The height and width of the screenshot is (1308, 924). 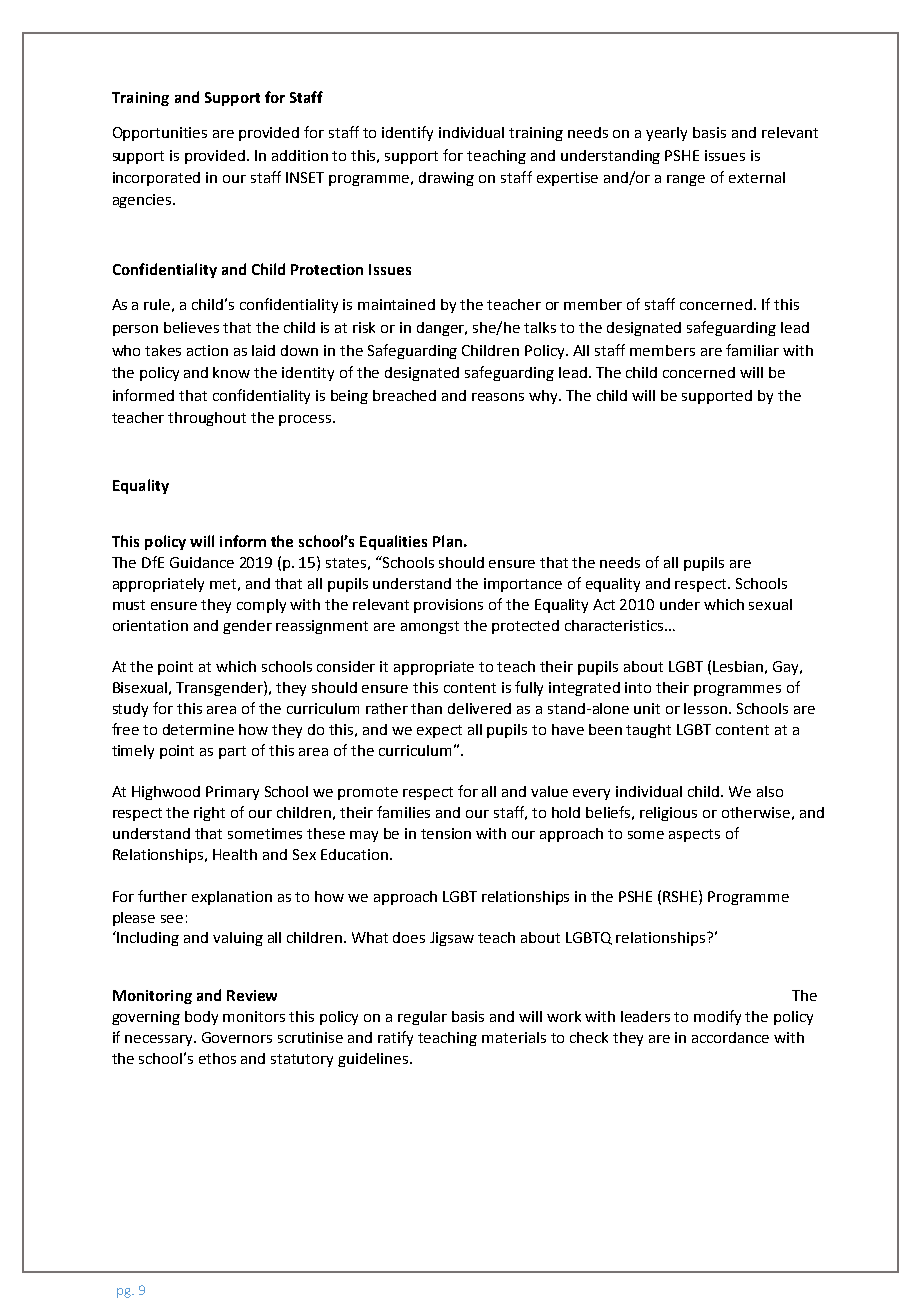 What do you see at coordinates (448, 606) in the screenshot?
I see `provisions` at bounding box center [448, 606].
